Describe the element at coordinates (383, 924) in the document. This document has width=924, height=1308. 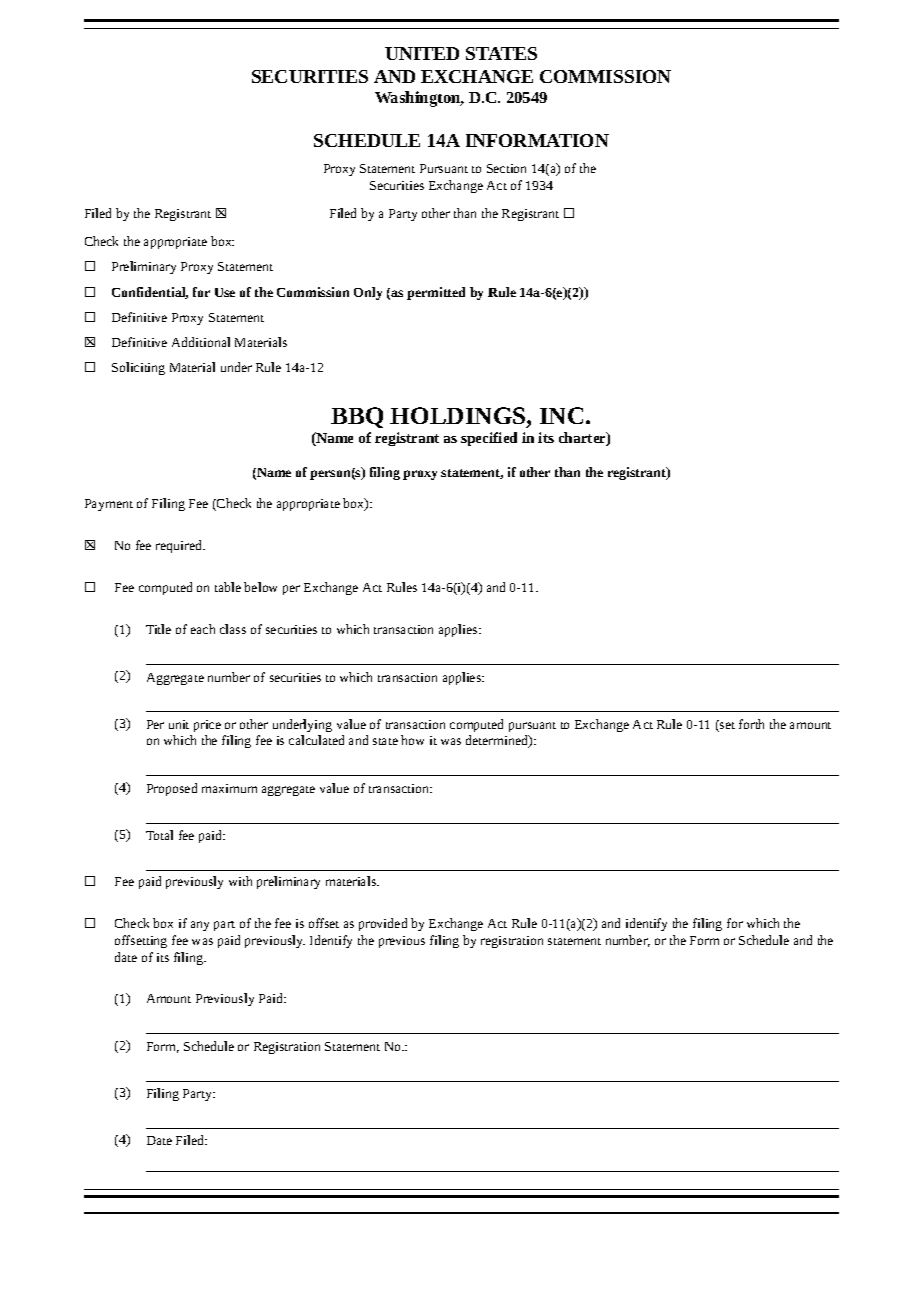
I see `provided` at that location.
